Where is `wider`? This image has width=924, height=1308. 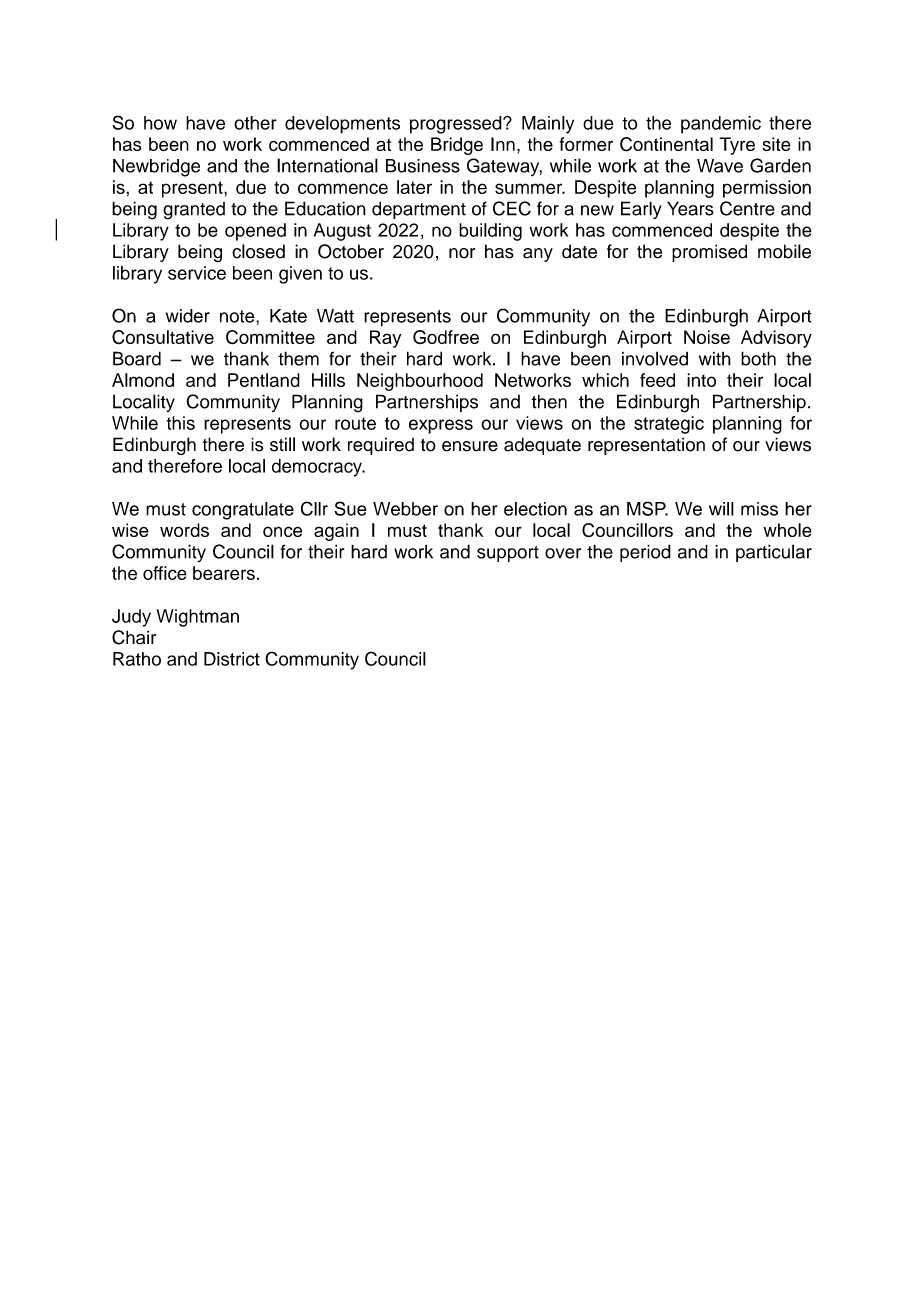 wider is located at coordinates (188, 316).
